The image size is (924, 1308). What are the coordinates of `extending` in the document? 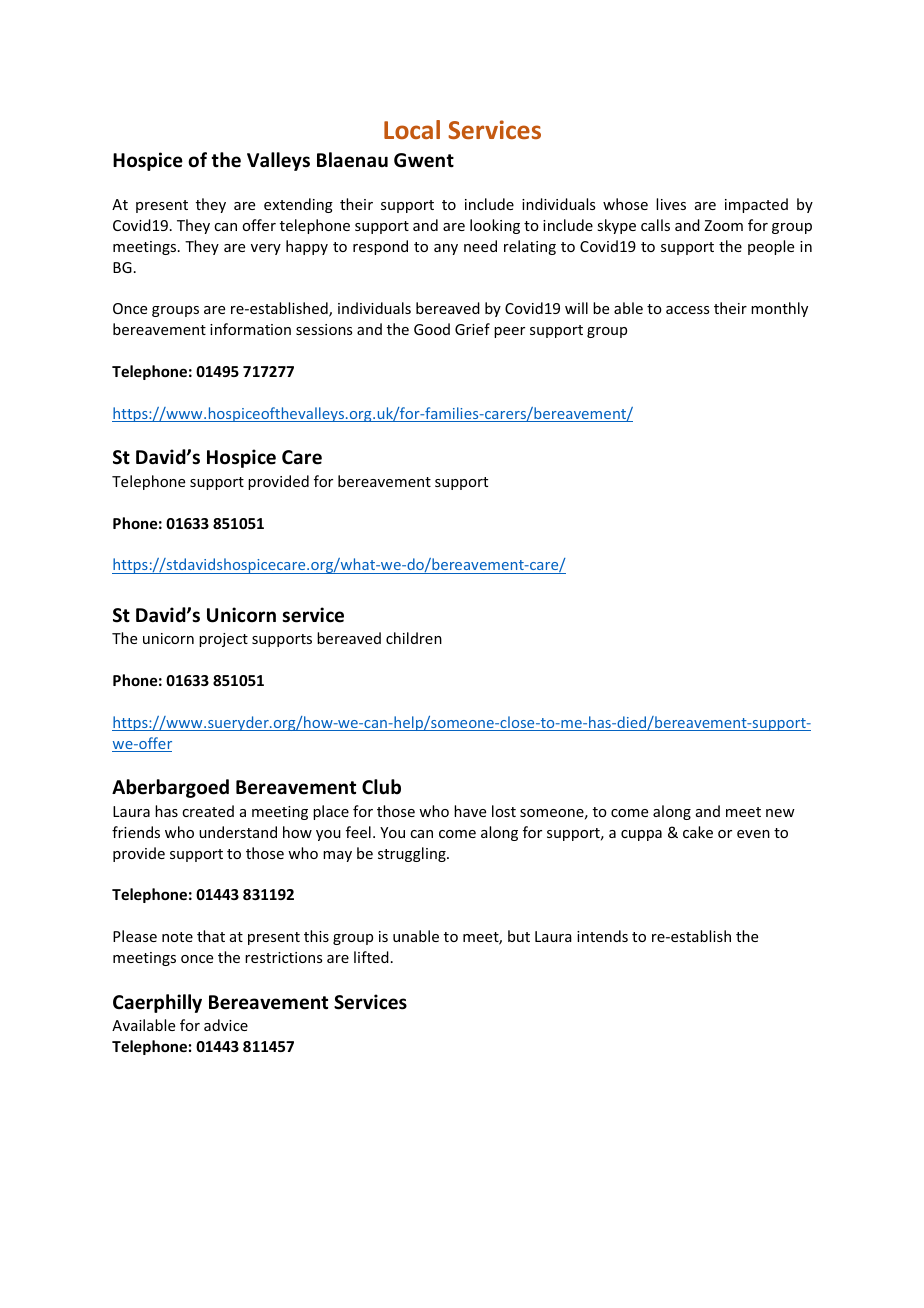 It's located at (298, 205).
